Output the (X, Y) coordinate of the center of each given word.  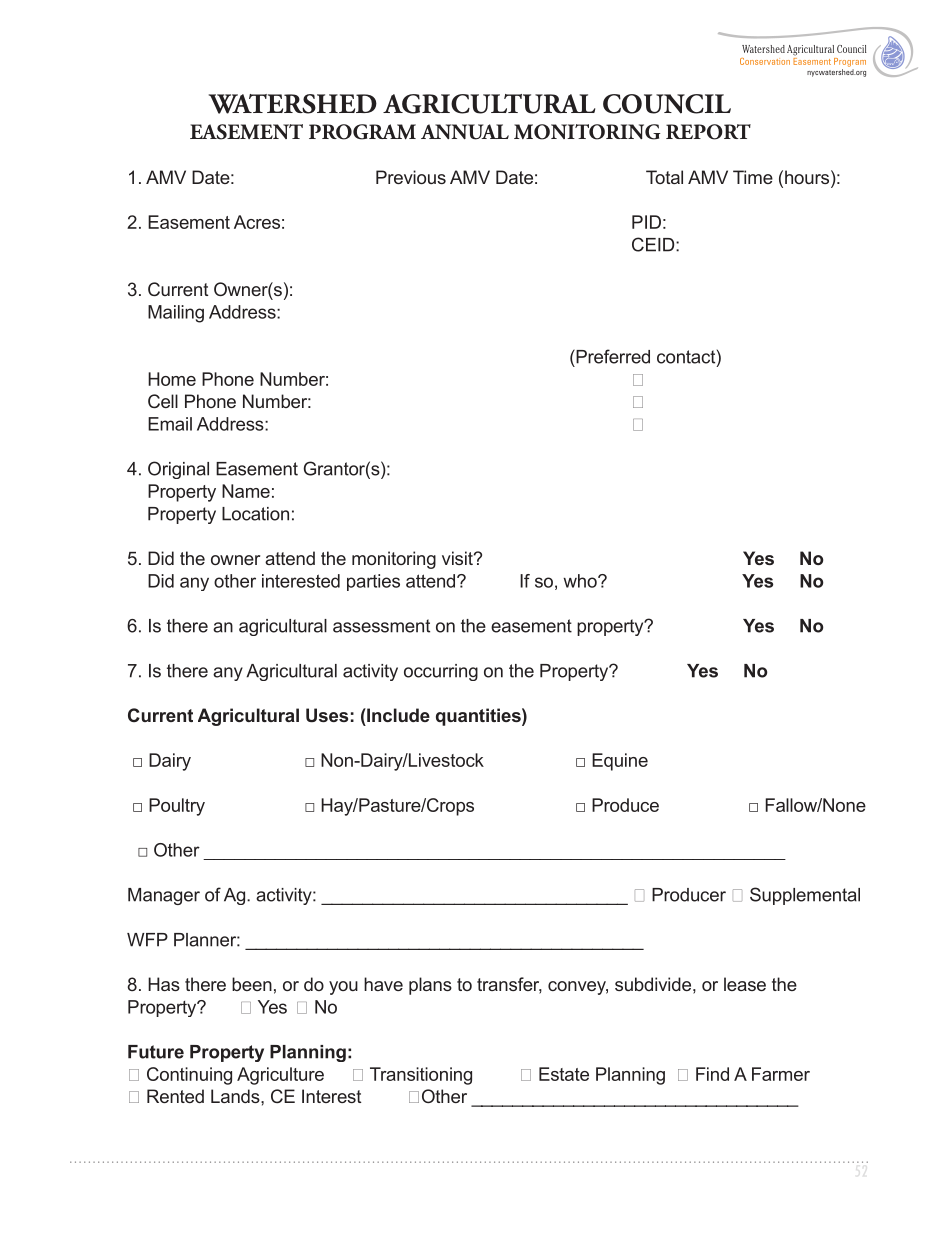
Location (255, 514)
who (581, 581)
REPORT (708, 132)
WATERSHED (293, 104)
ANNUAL (465, 132)
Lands (236, 1096)
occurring (441, 672)
